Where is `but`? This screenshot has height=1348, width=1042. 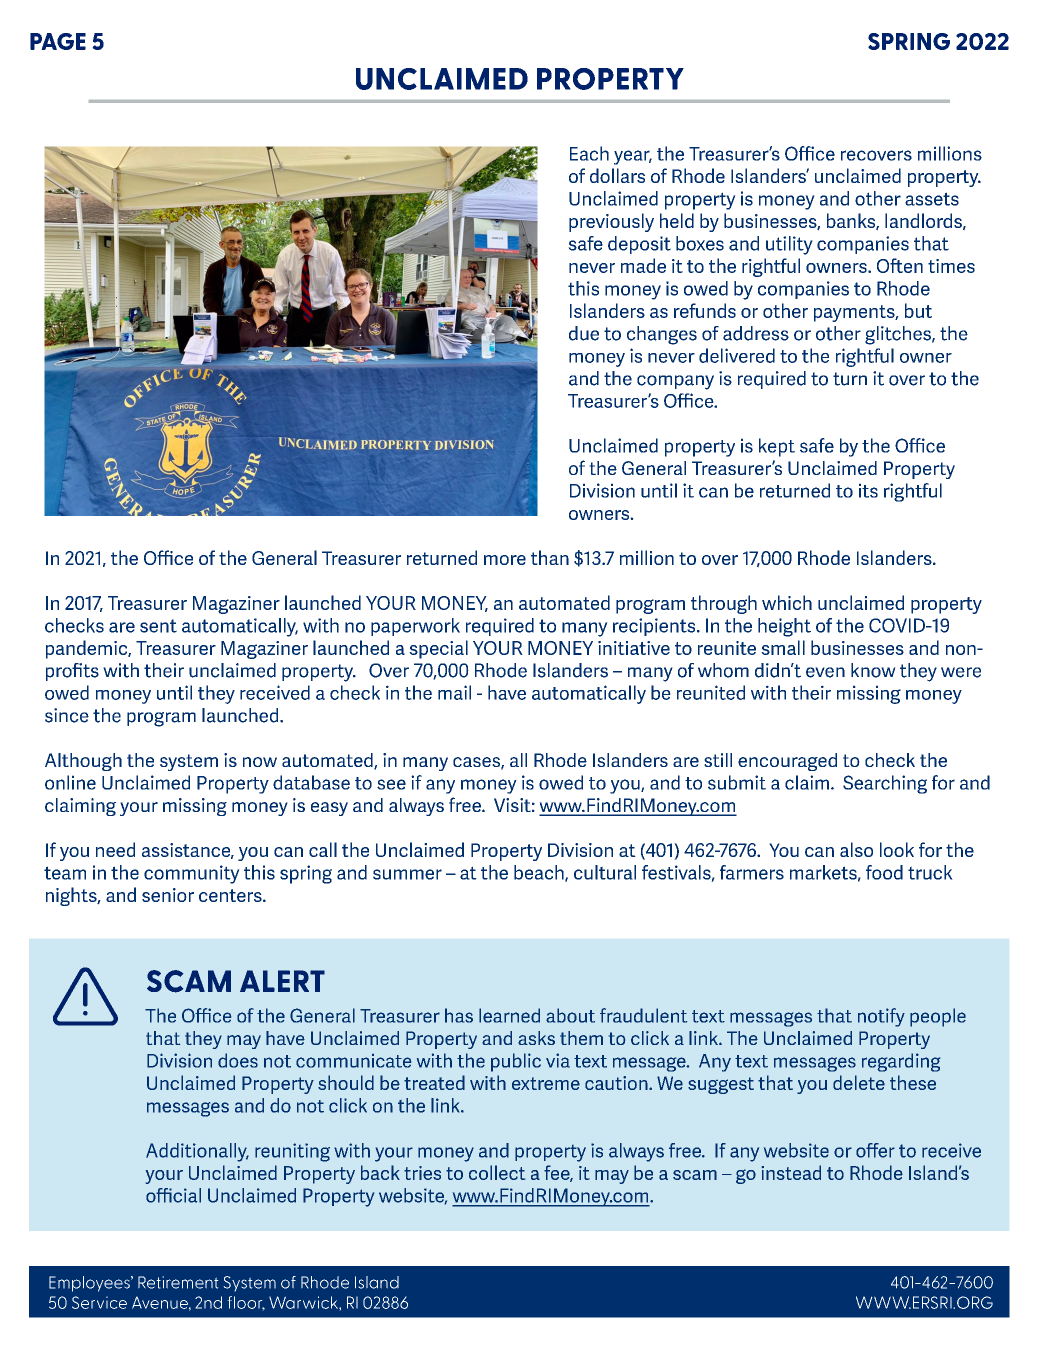 but is located at coordinates (918, 310).
